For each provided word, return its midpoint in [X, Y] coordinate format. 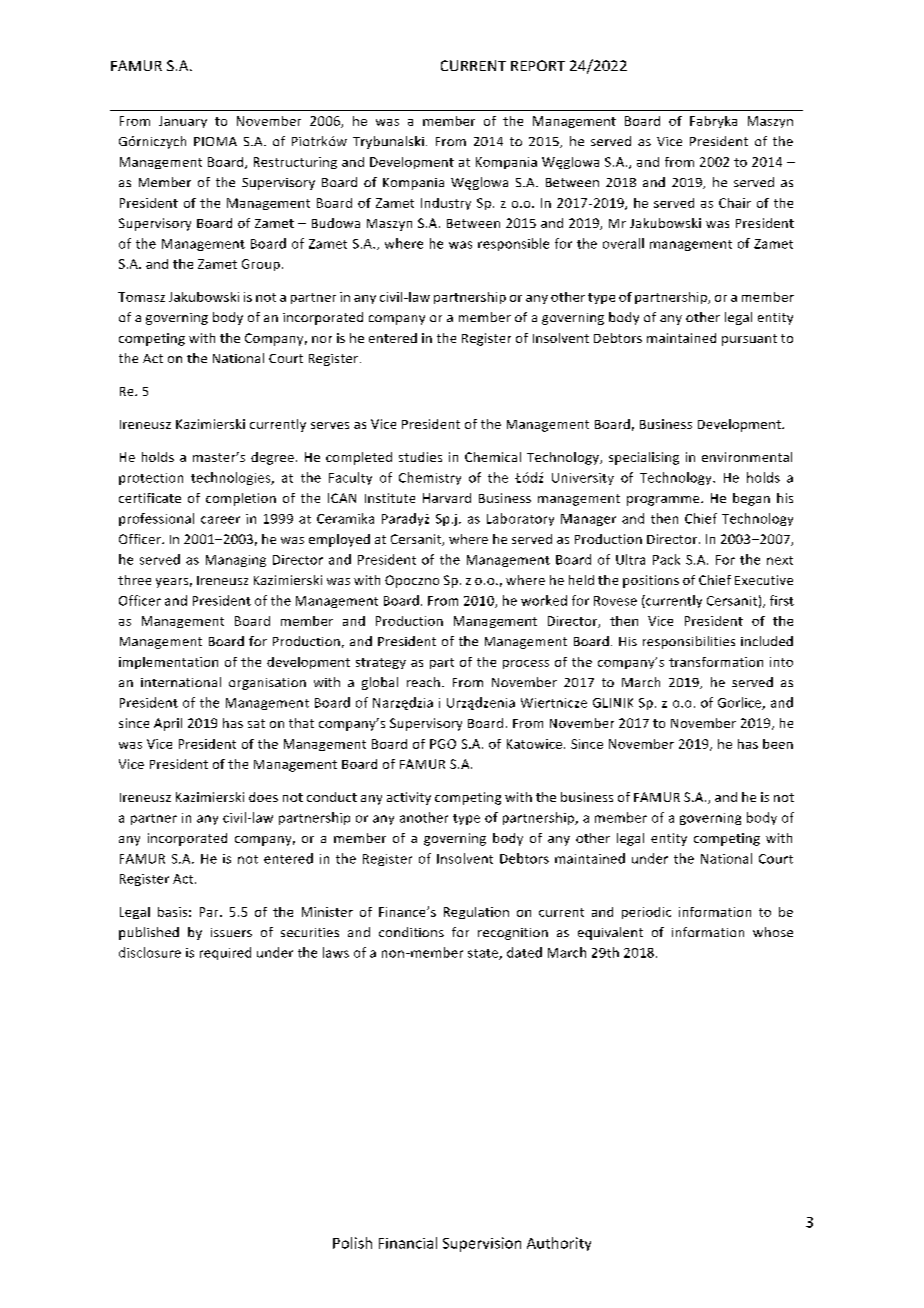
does [263, 797]
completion [241, 499]
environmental [747, 457]
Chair [735, 203]
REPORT [538, 65]
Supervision [482, 1244]
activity [409, 798]
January [183, 122]
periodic [646, 913]
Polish [352, 1243]
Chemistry [430, 478]
